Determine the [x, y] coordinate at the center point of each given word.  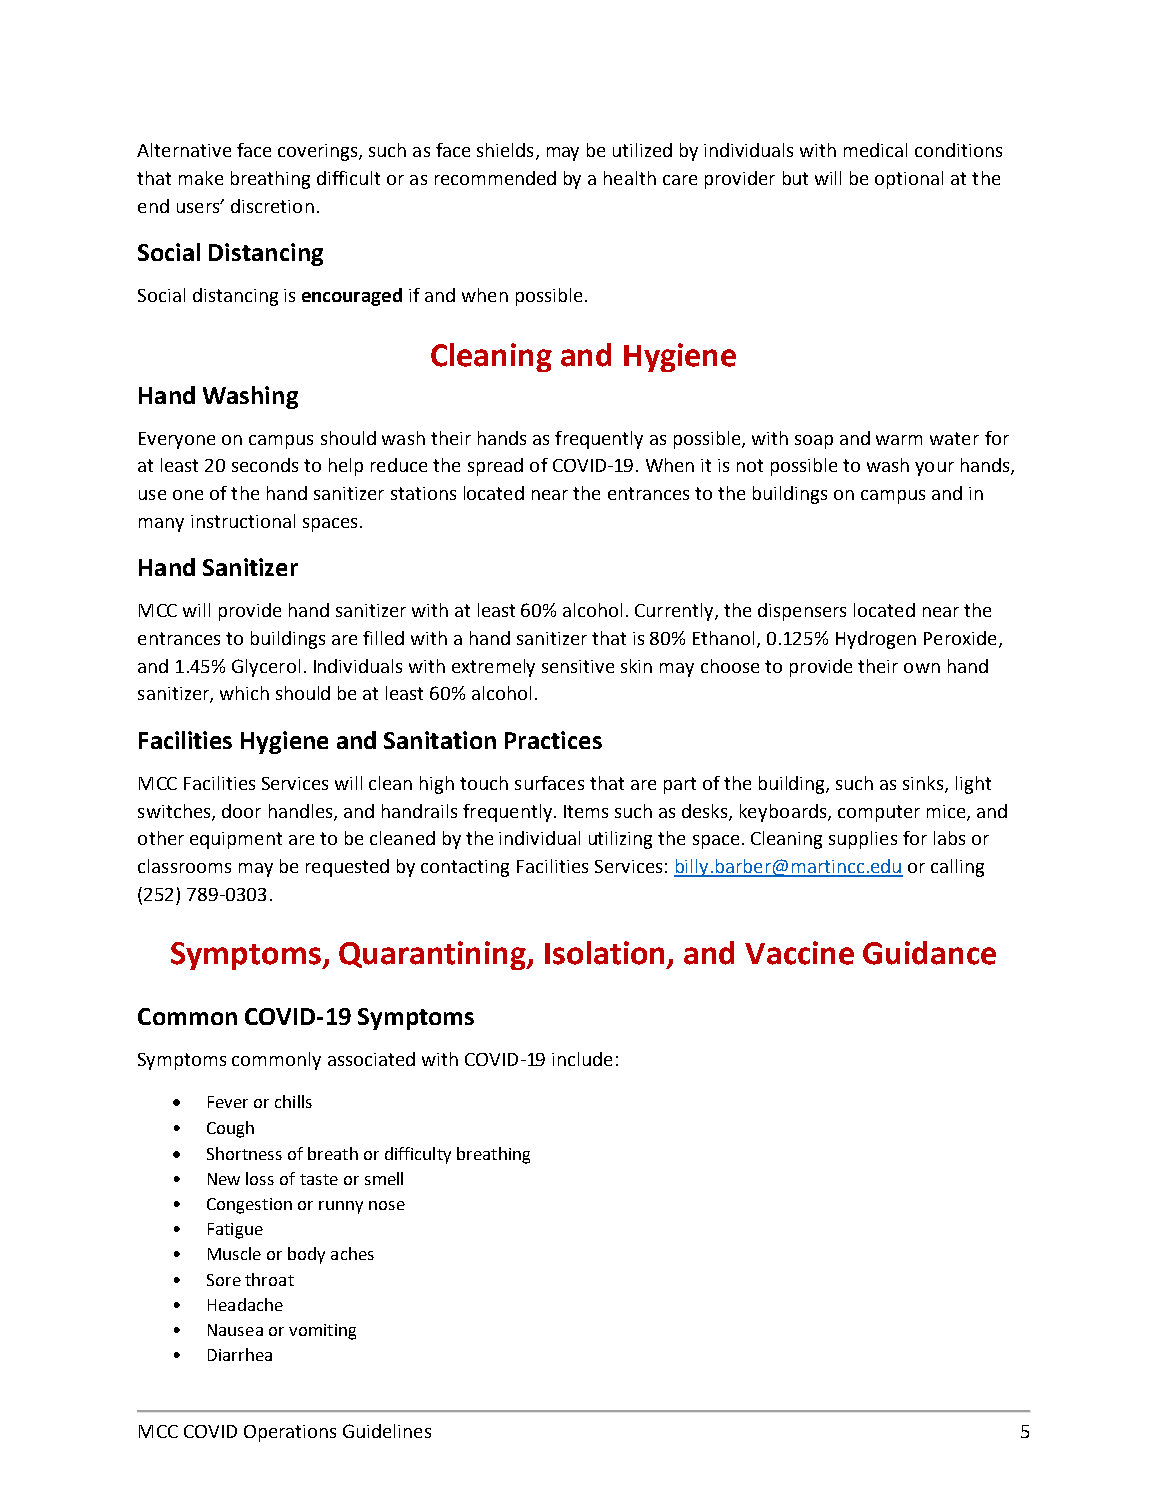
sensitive [578, 666]
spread [495, 467]
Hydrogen [876, 640]
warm [899, 440]
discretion [272, 206]
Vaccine [799, 953]
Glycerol [266, 668]
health [630, 178]
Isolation [606, 954]
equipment [236, 840]
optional [909, 180]
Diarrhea [240, 1354]
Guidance [929, 953]
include [582, 1059]
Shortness [244, 1153]
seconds [265, 465]
